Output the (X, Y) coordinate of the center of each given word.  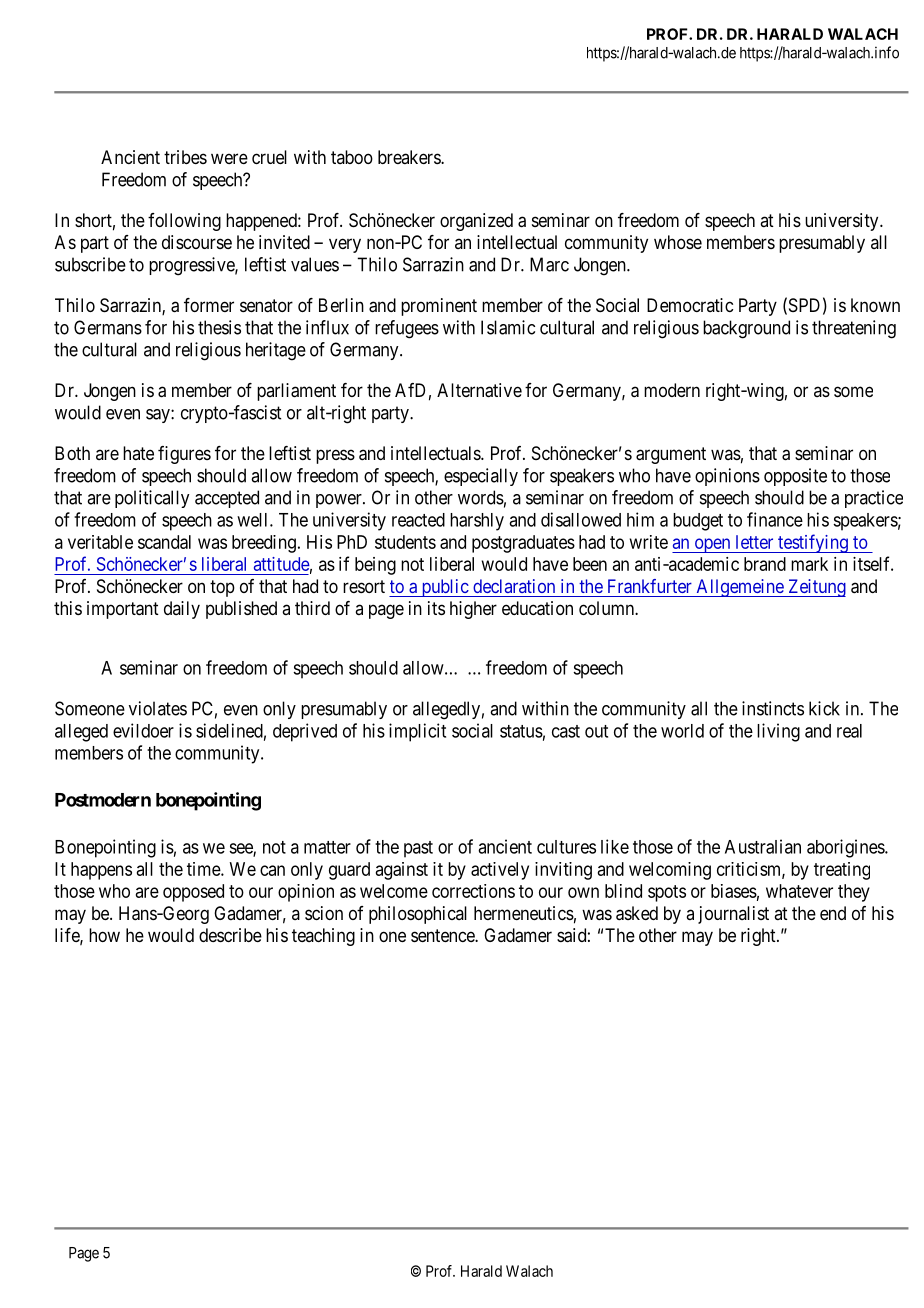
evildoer (143, 730)
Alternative (479, 390)
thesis (219, 327)
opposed (193, 893)
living (778, 732)
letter (754, 542)
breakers (410, 157)
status (521, 731)
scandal (164, 542)
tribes (185, 157)
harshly (477, 522)
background (746, 329)
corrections (473, 891)
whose (678, 242)
